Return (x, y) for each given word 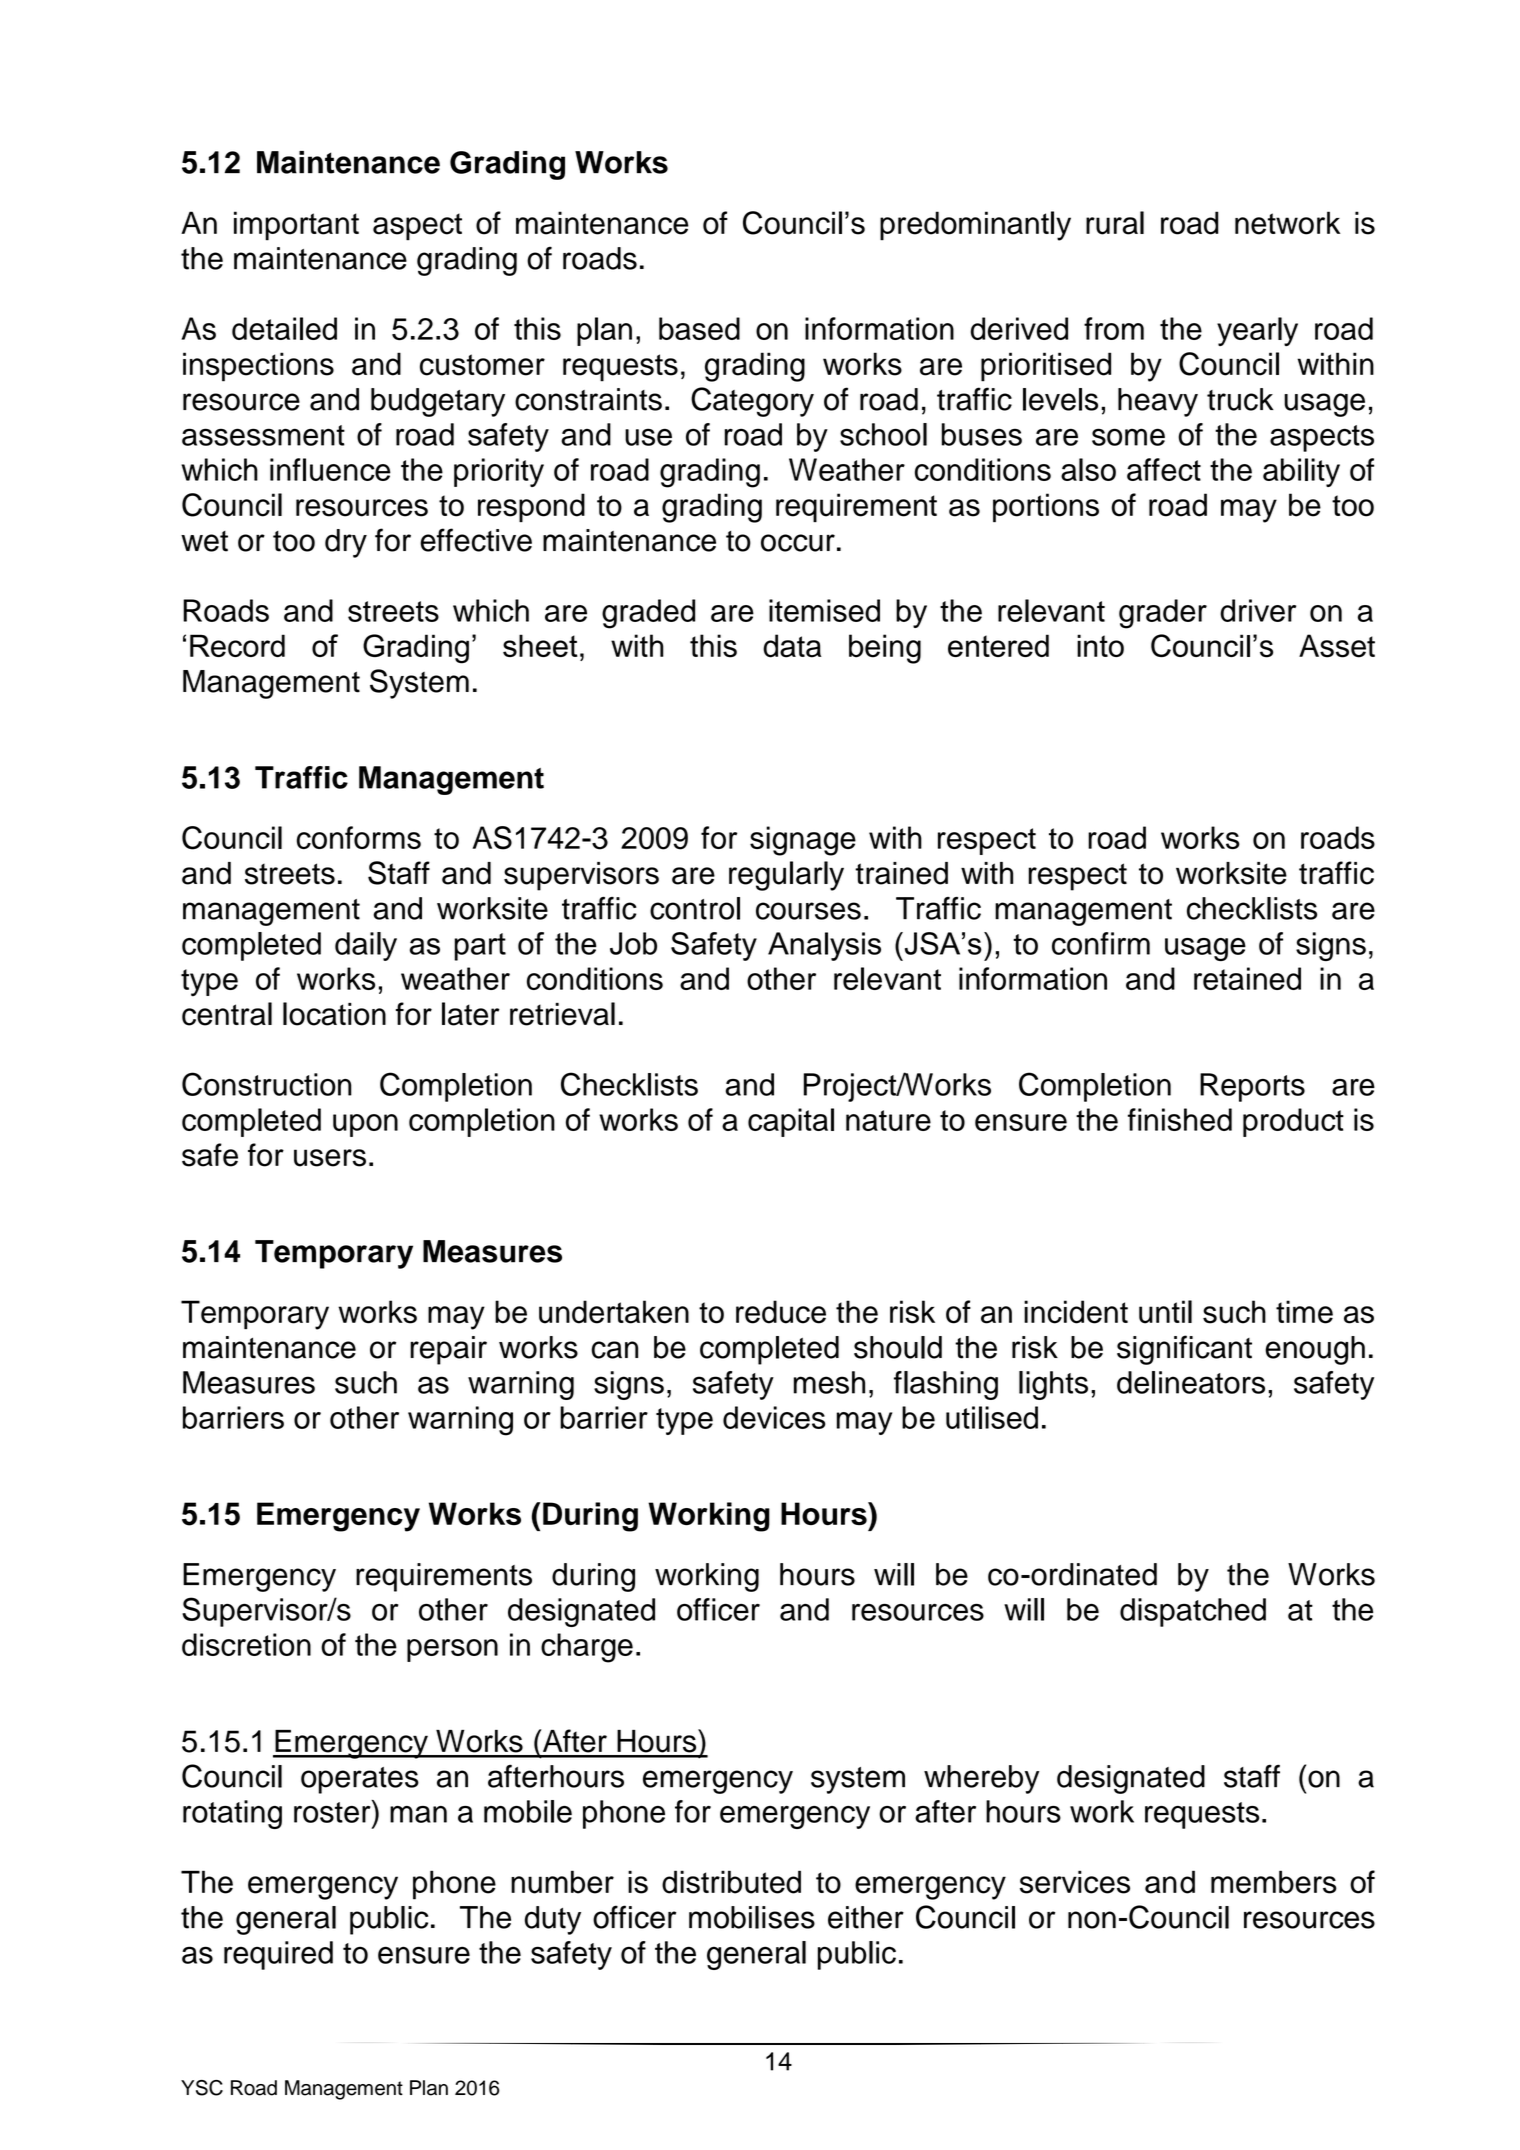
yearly (1257, 331)
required (278, 1955)
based (699, 328)
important (296, 226)
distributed (731, 1882)
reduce (781, 1312)
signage (803, 841)
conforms (359, 837)
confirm (1101, 943)
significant (1184, 1350)
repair (448, 1350)
